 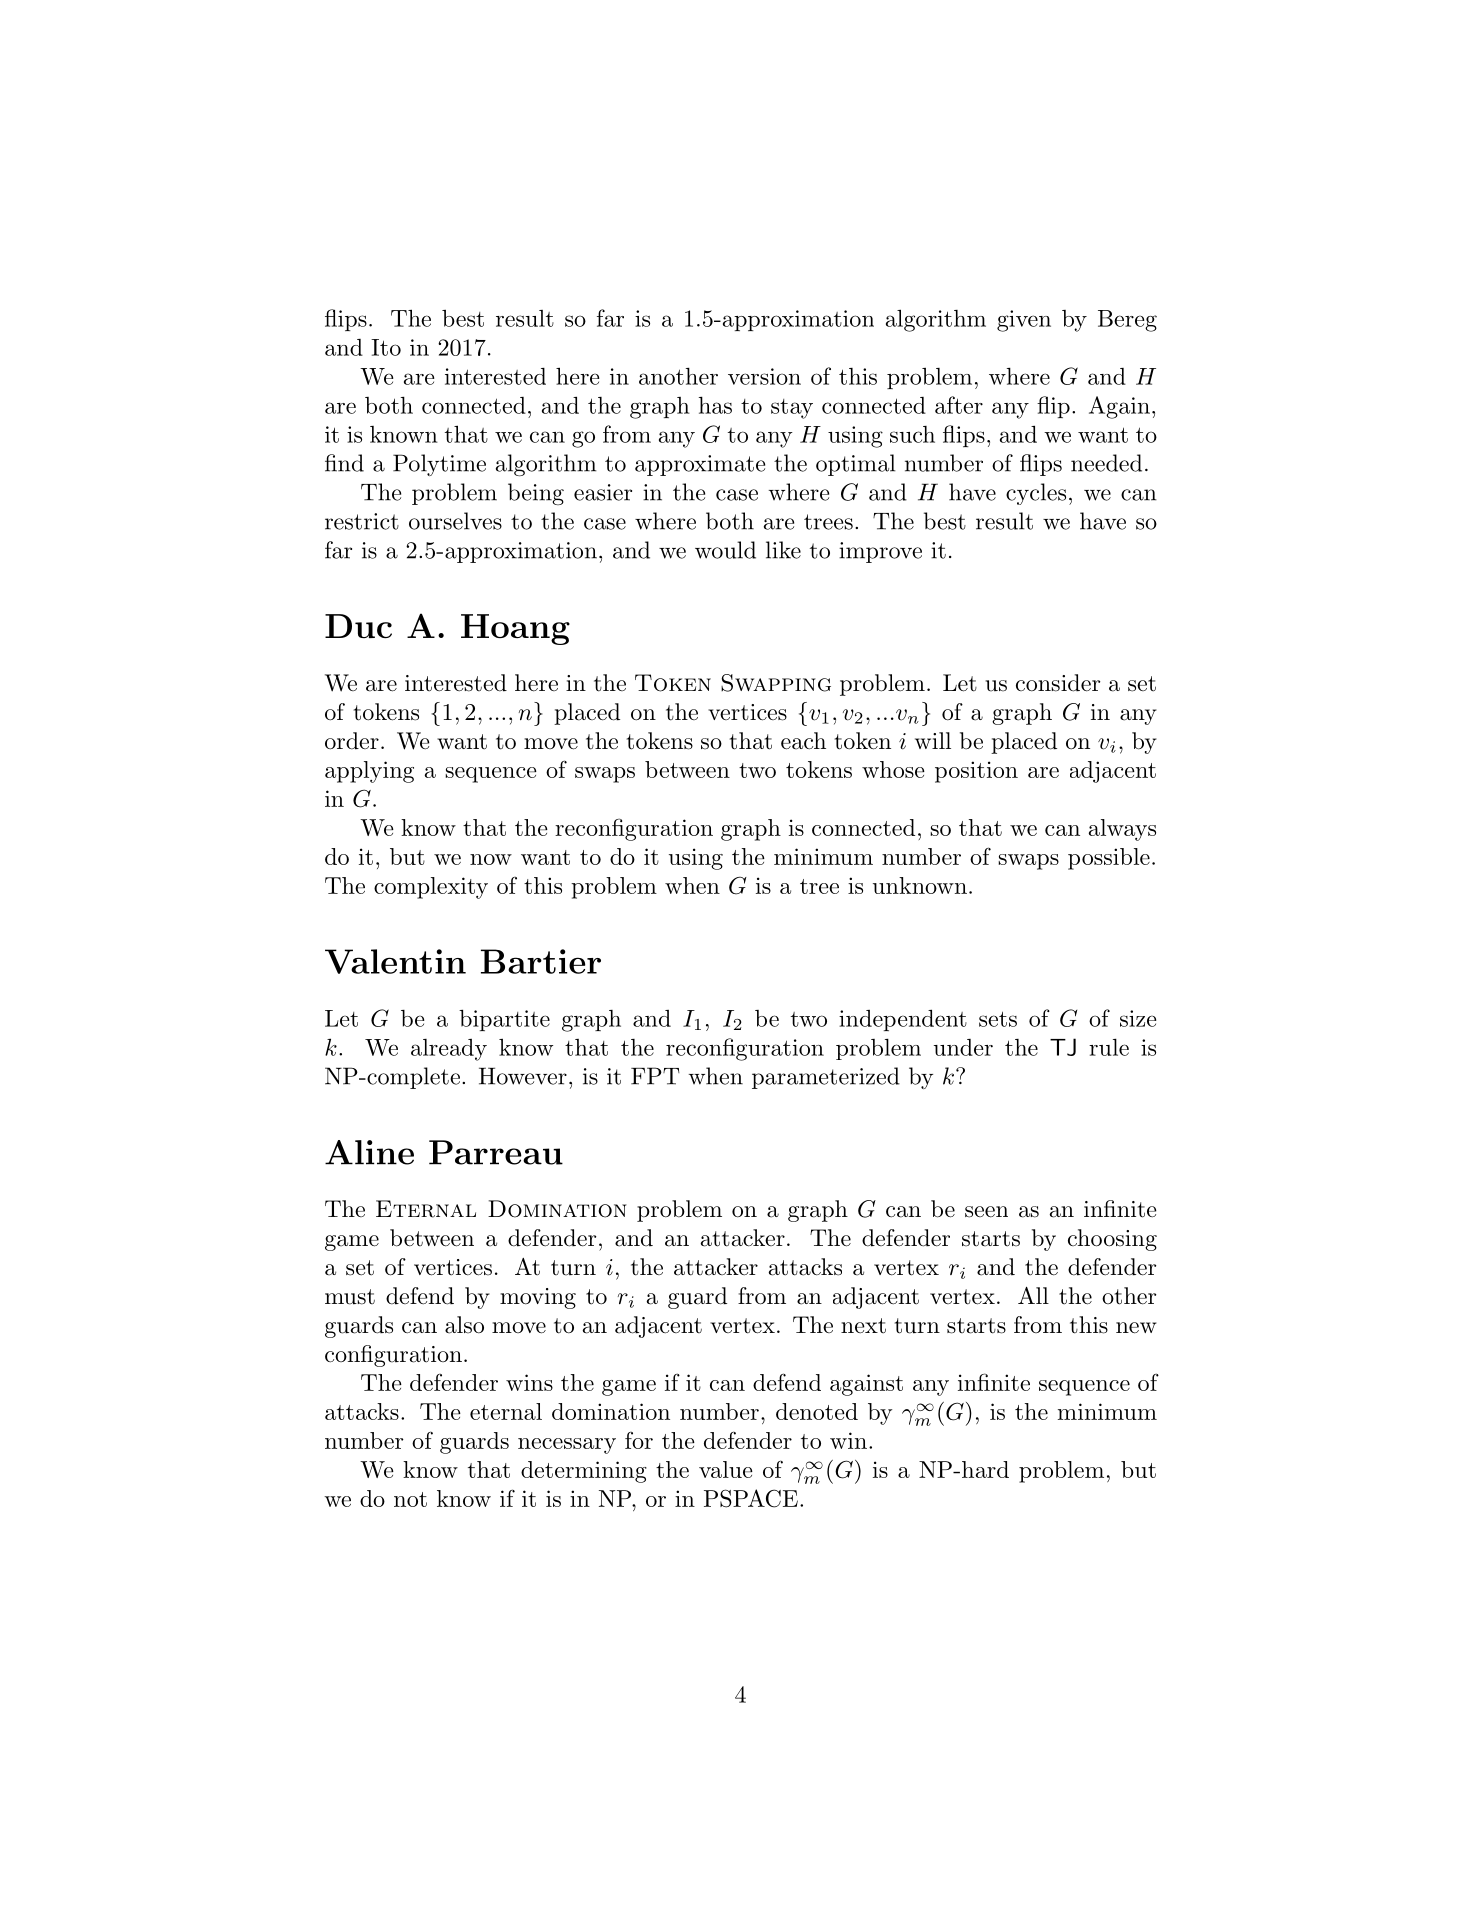 What do you see at coordinates (386, 347) in the screenshot?
I see `Ito` at bounding box center [386, 347].
